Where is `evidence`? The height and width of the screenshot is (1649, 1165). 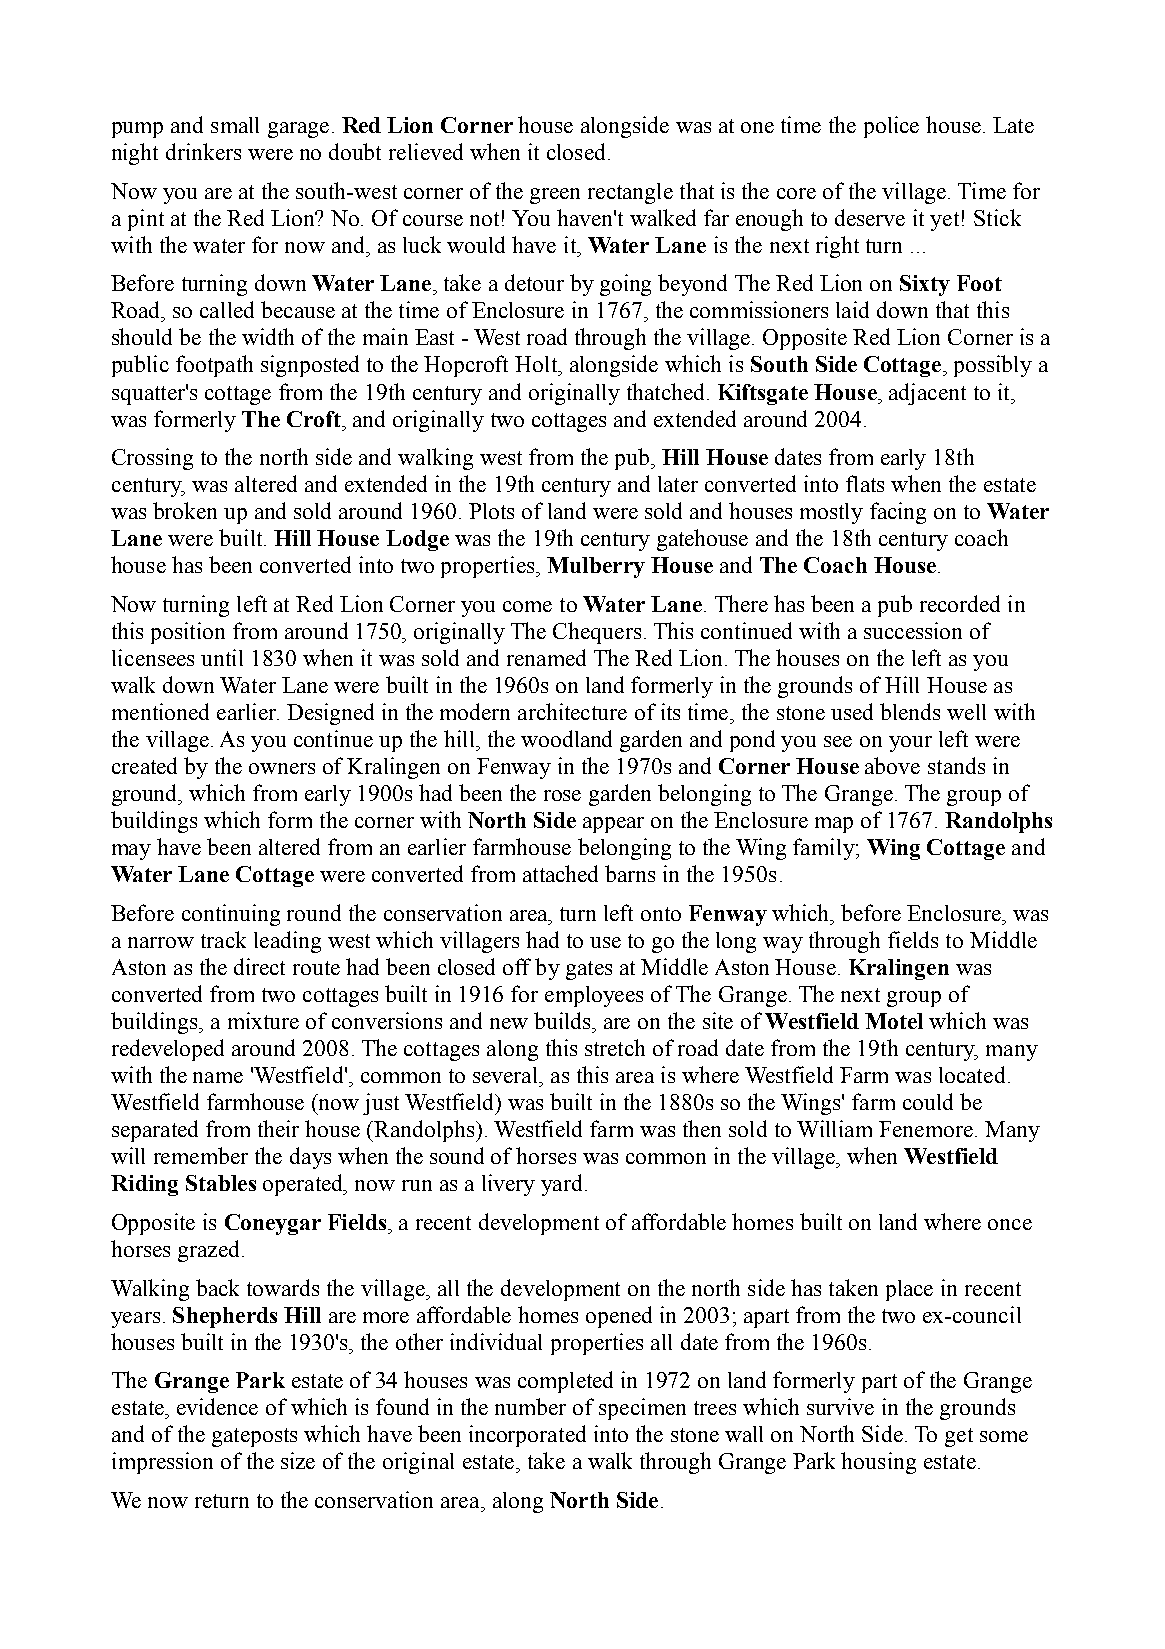 evidence is located at coordinates (217, 1406).
